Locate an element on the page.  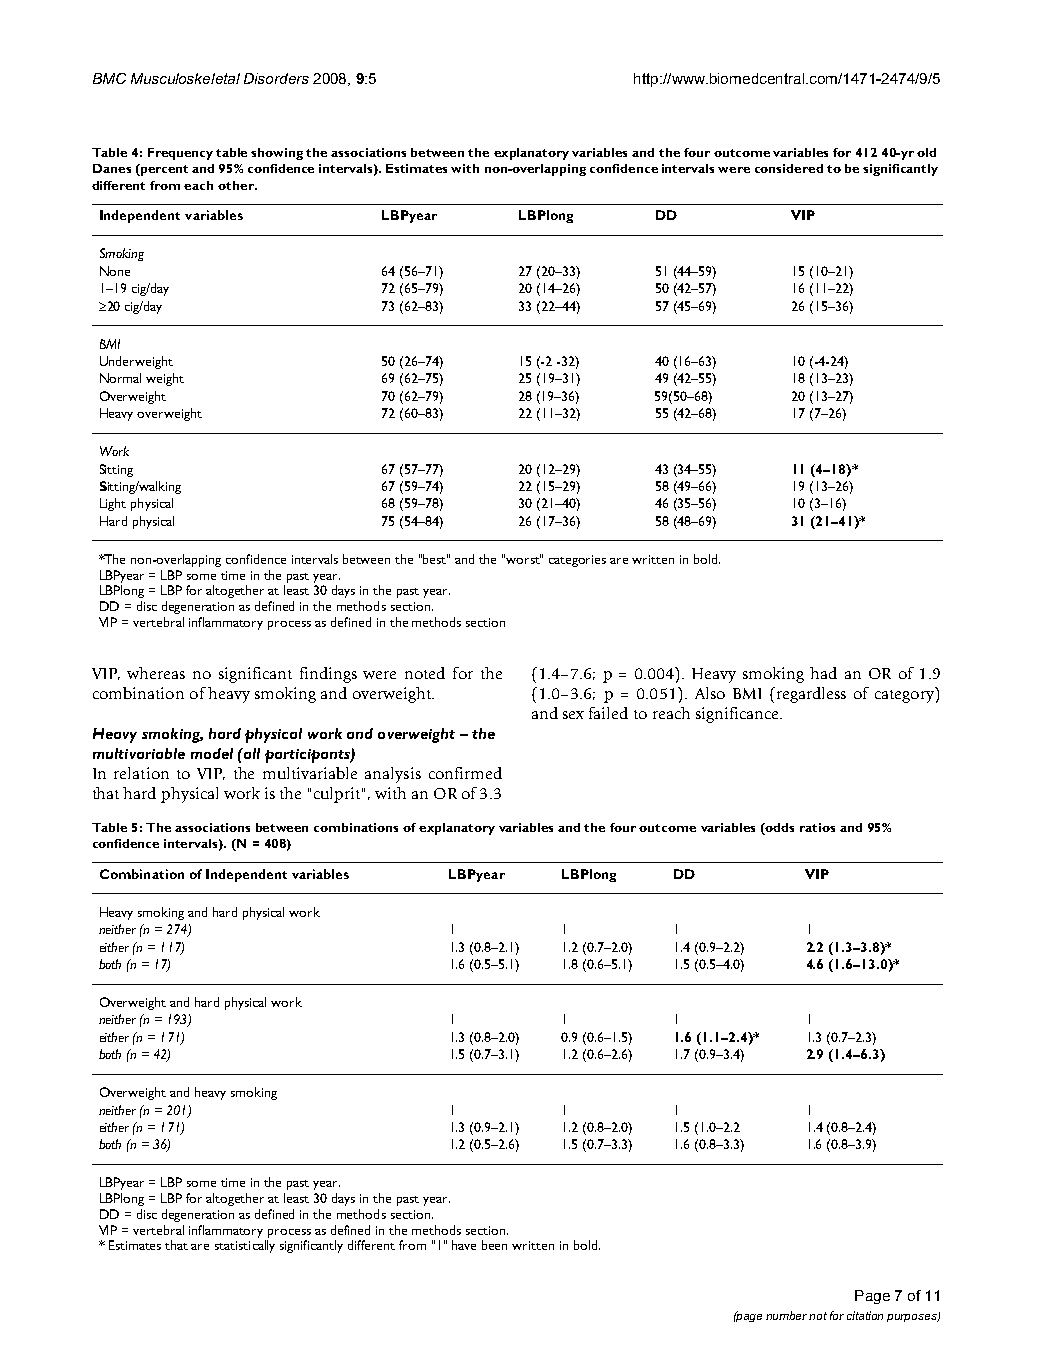
considered is located at coordinates (789, 168).
